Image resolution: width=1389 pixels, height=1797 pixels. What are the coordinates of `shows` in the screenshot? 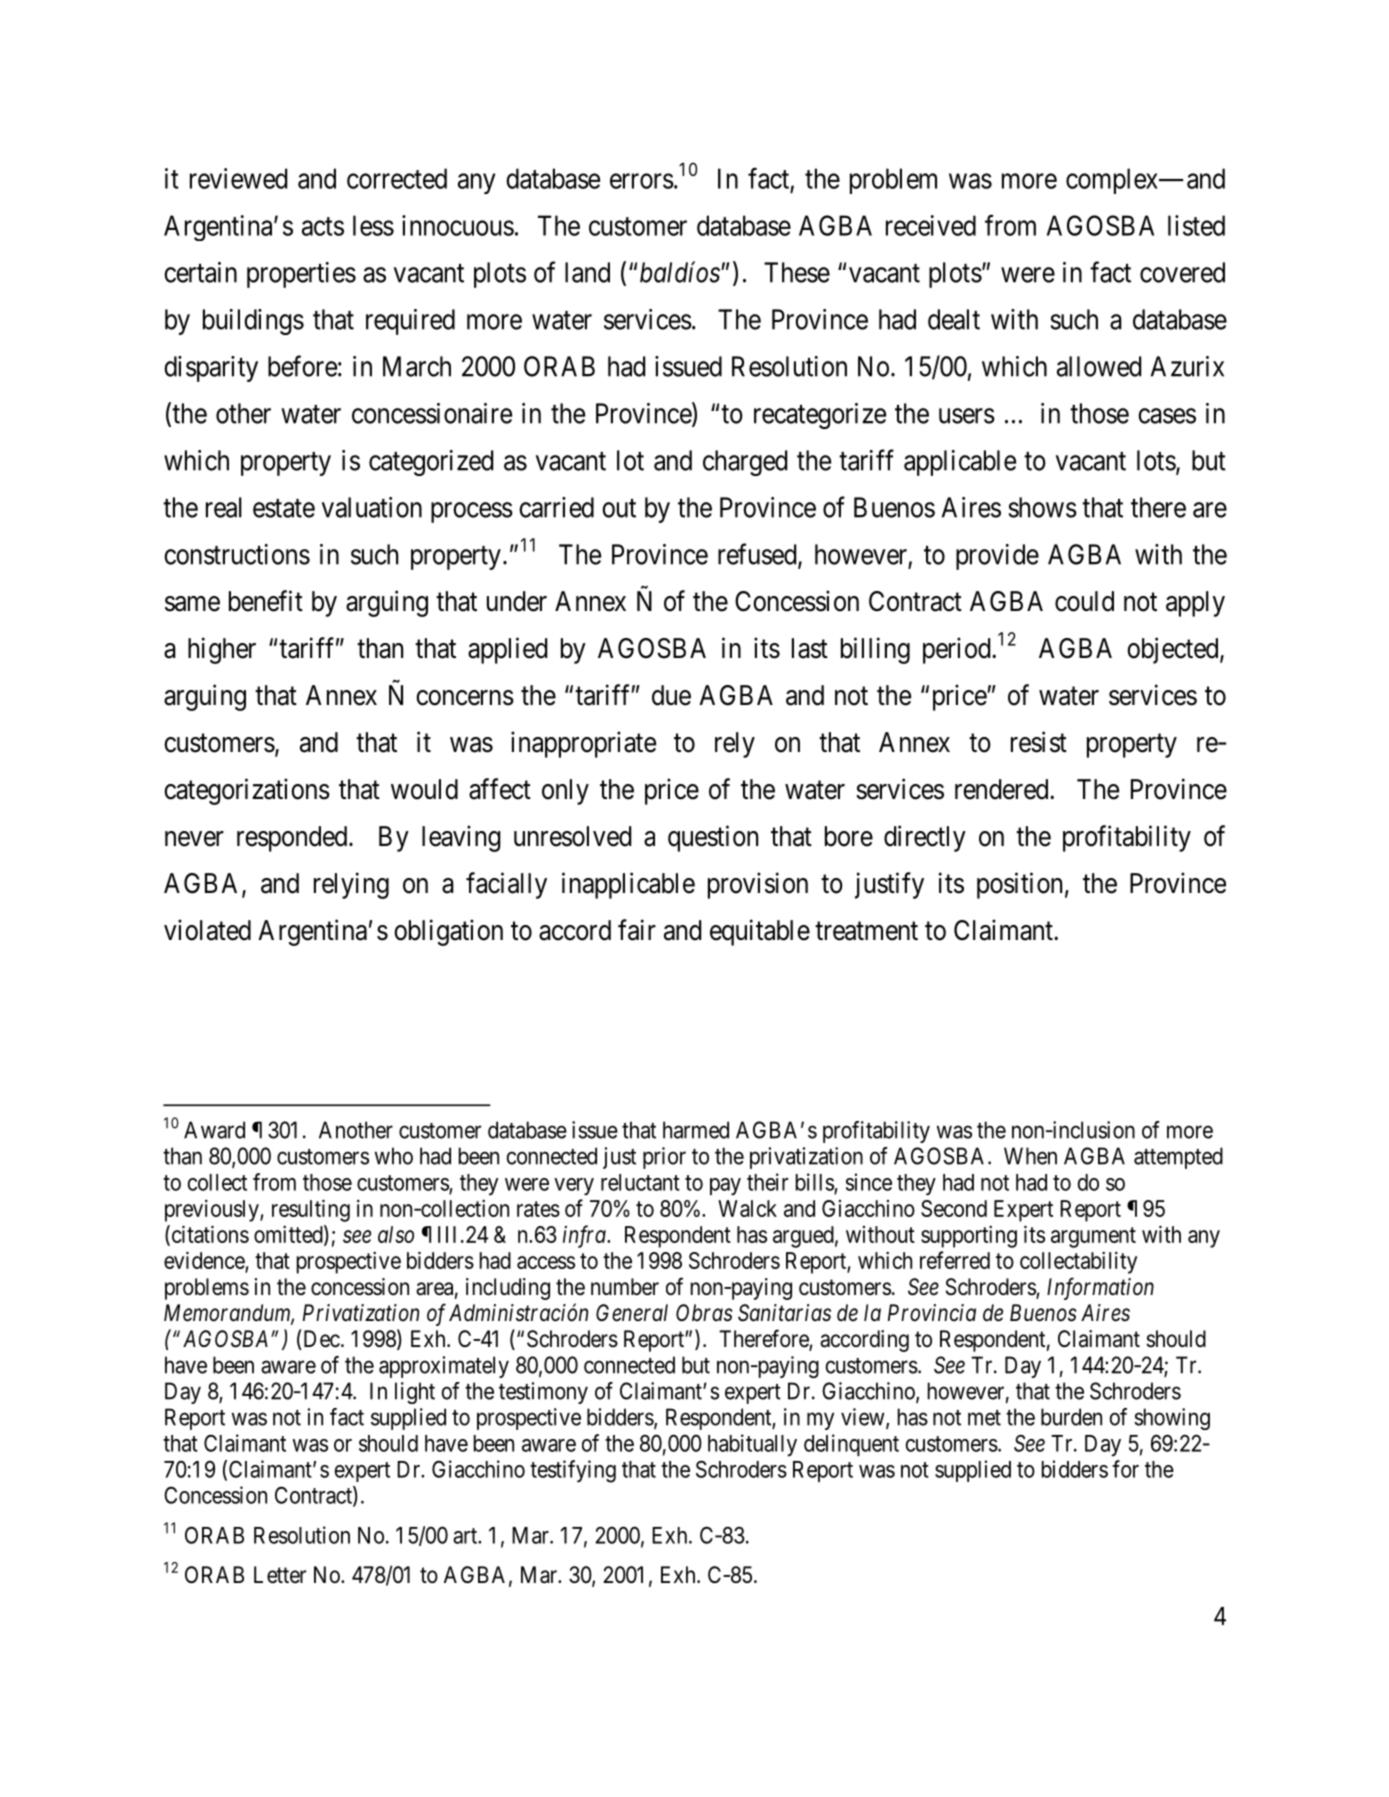 It's located at (1043, 507).
